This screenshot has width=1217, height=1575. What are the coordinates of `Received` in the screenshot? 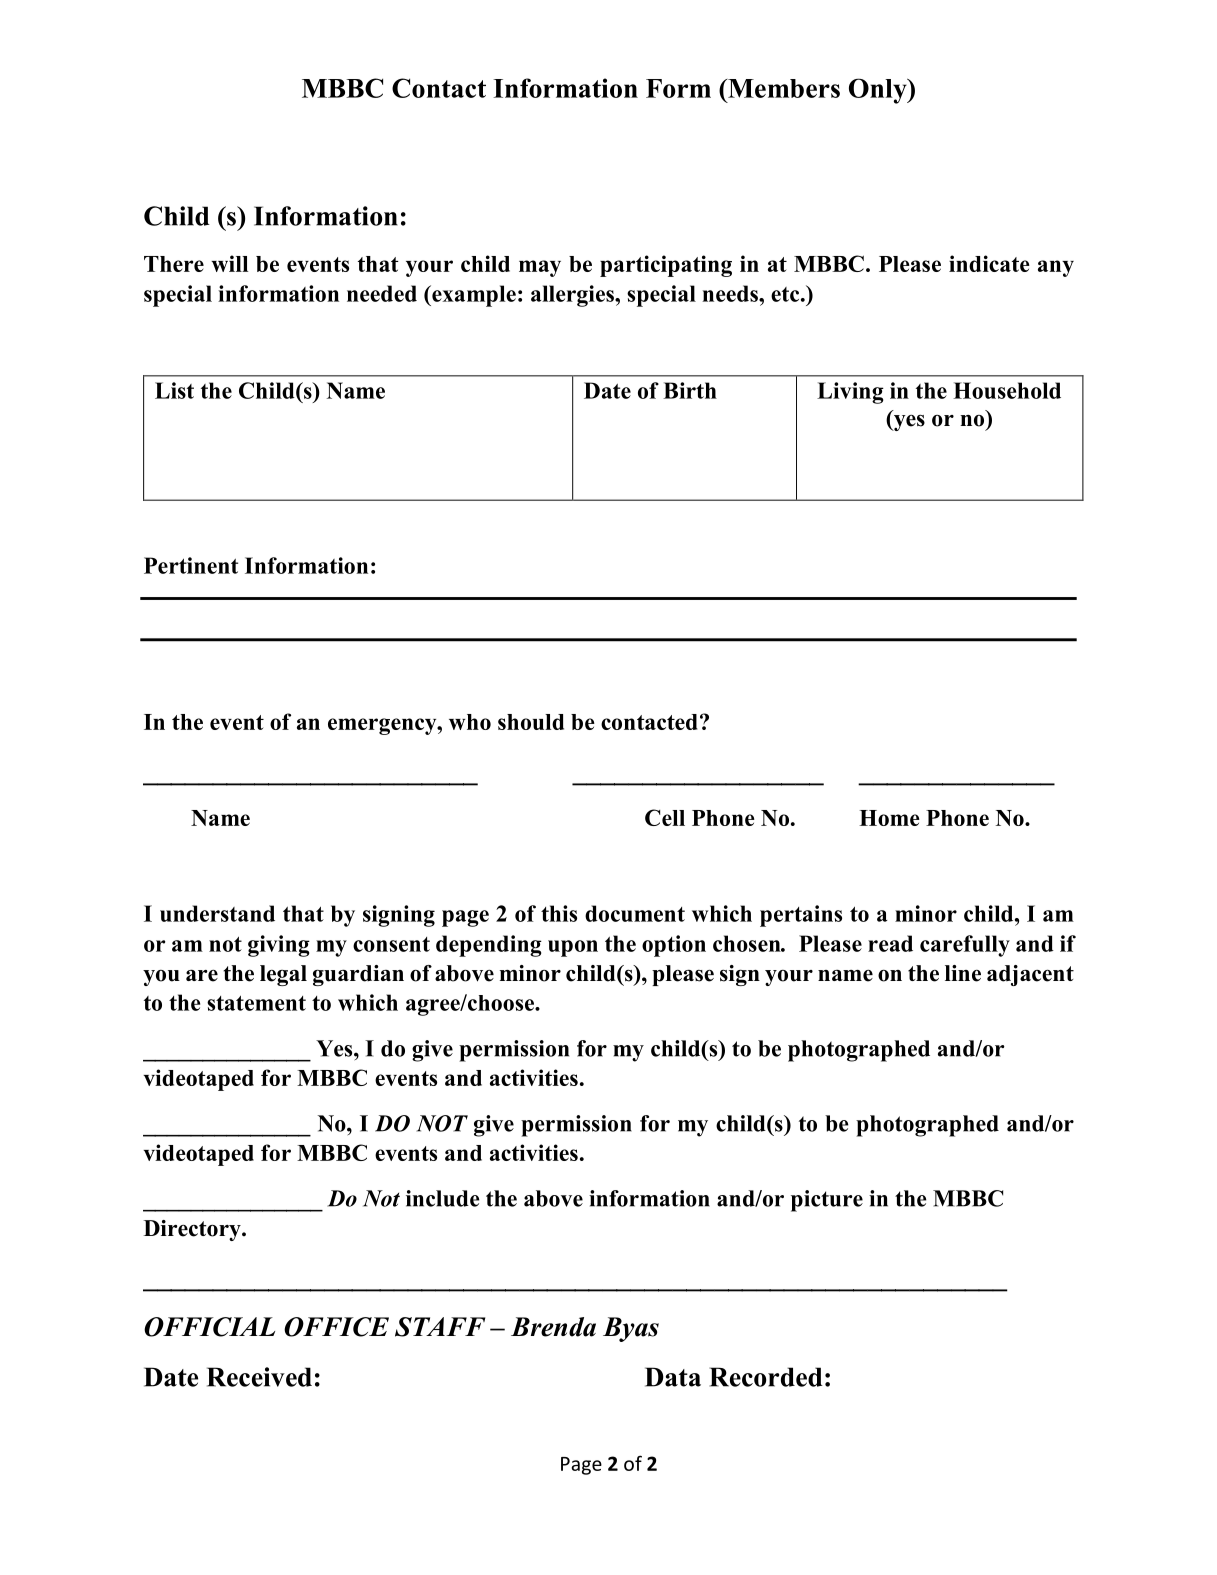 It's located at (259, 1377).
